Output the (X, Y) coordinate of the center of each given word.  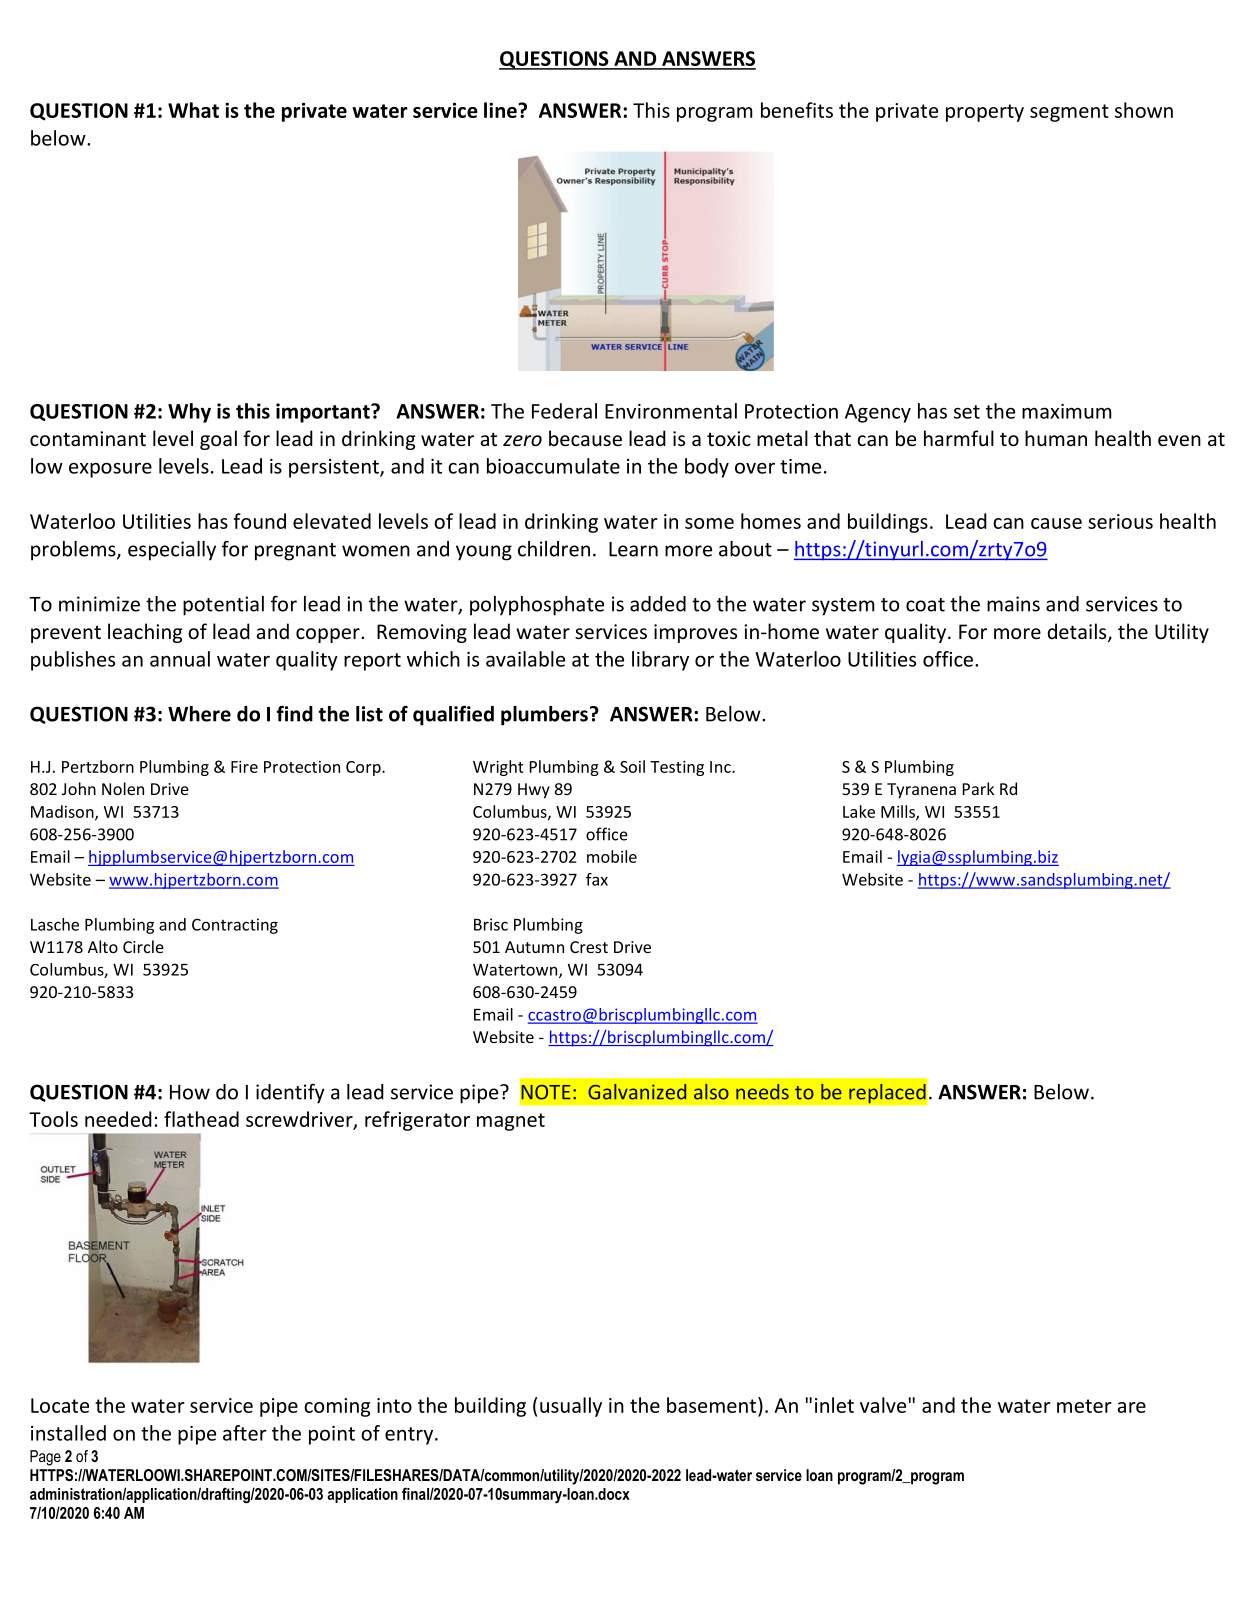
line (501, 110)
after (245, 1433)
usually (571, 1407)
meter (1084, 1406)
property (985, 113)
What (193, 110)
